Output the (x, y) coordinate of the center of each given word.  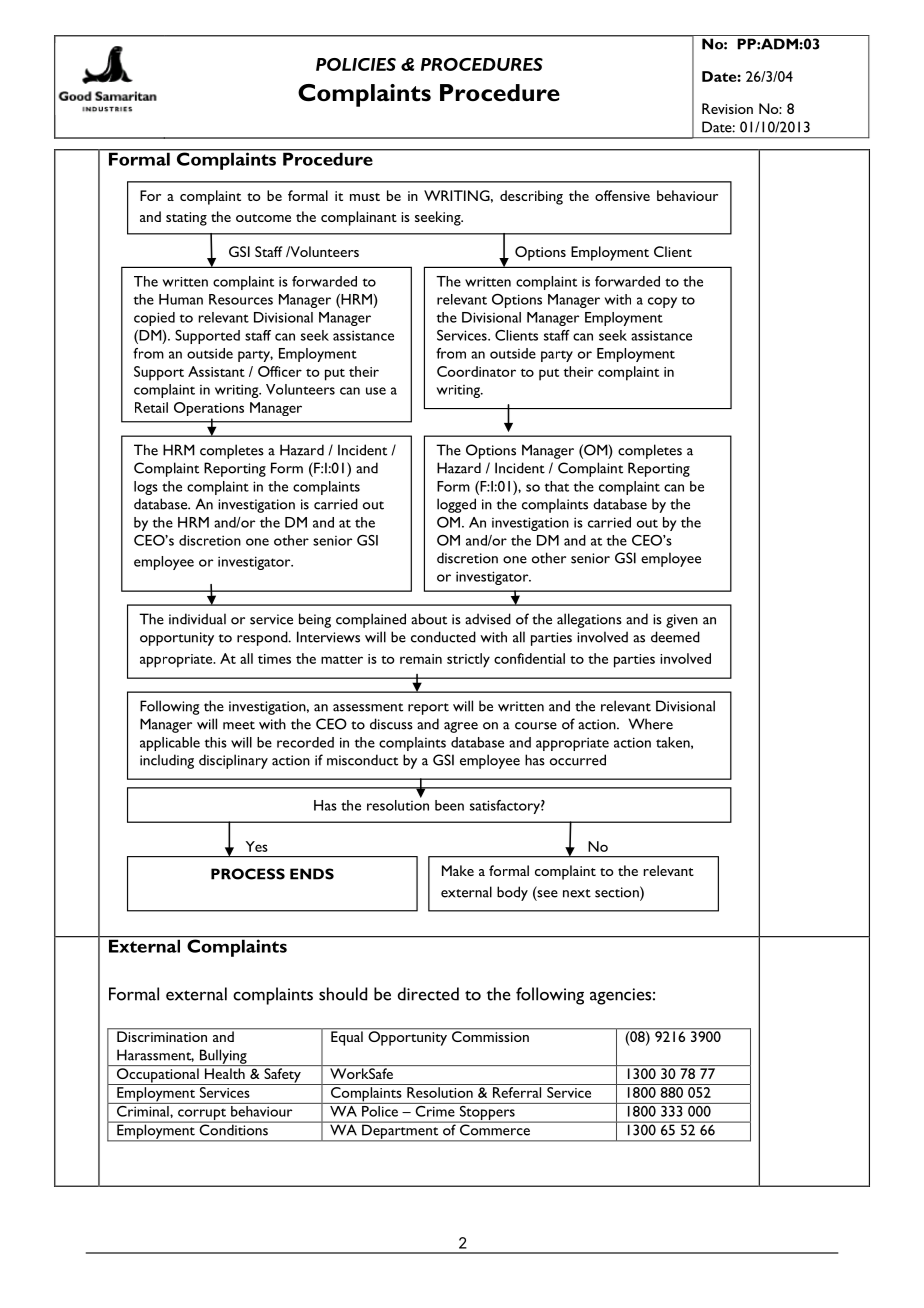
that (556, 486)
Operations (209, 410)
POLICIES (356, 64)
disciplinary (233, 761)
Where (651, 724)
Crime (435, 1110)
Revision (727, 108)
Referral (517, 1092)
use (376, 391)
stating (186, 219)
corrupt (202, 1115)
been (449, 805)
